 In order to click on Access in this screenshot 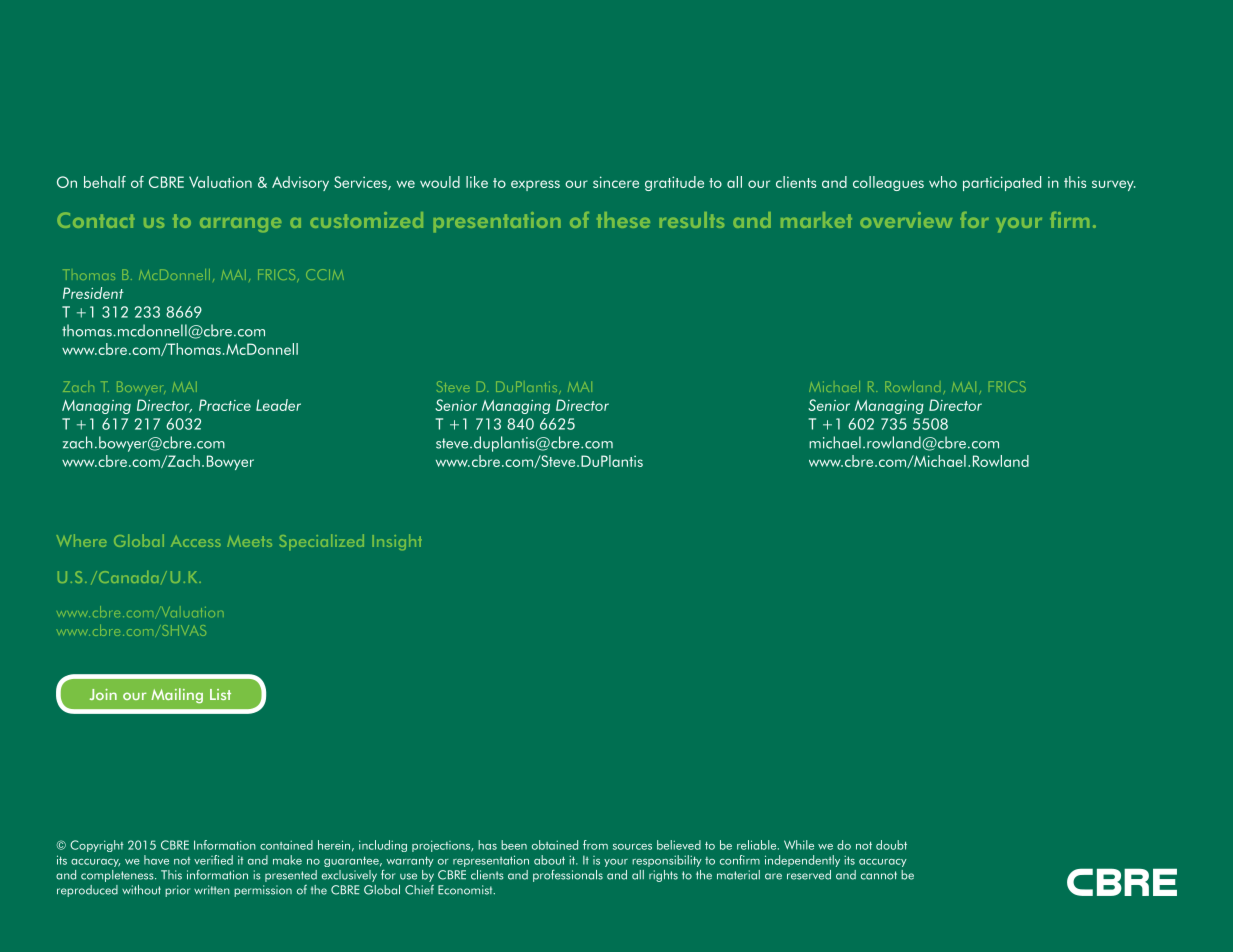, I will do `click(196, 541)`.
